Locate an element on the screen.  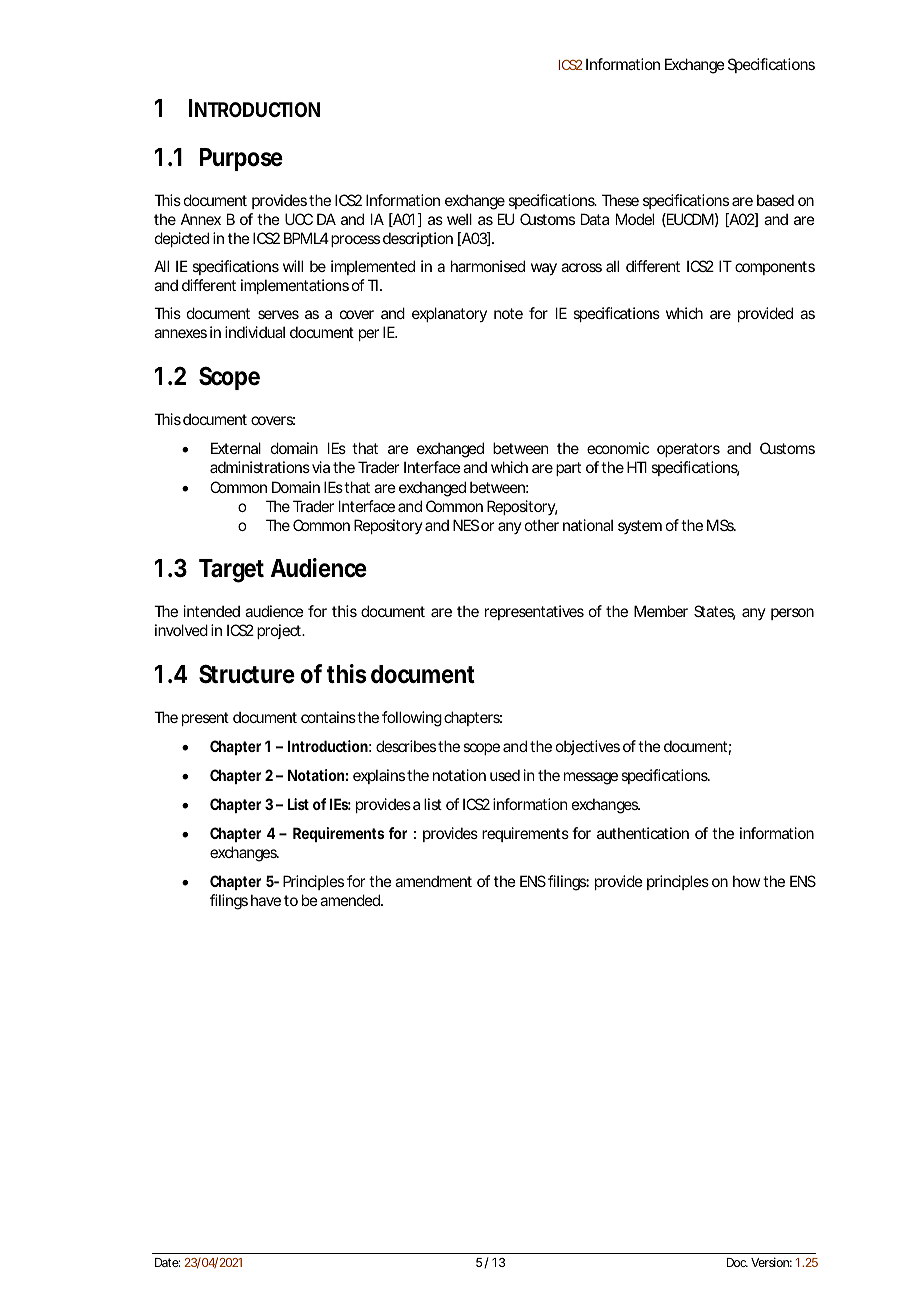
objectives is located at coordinates (588, 747).
